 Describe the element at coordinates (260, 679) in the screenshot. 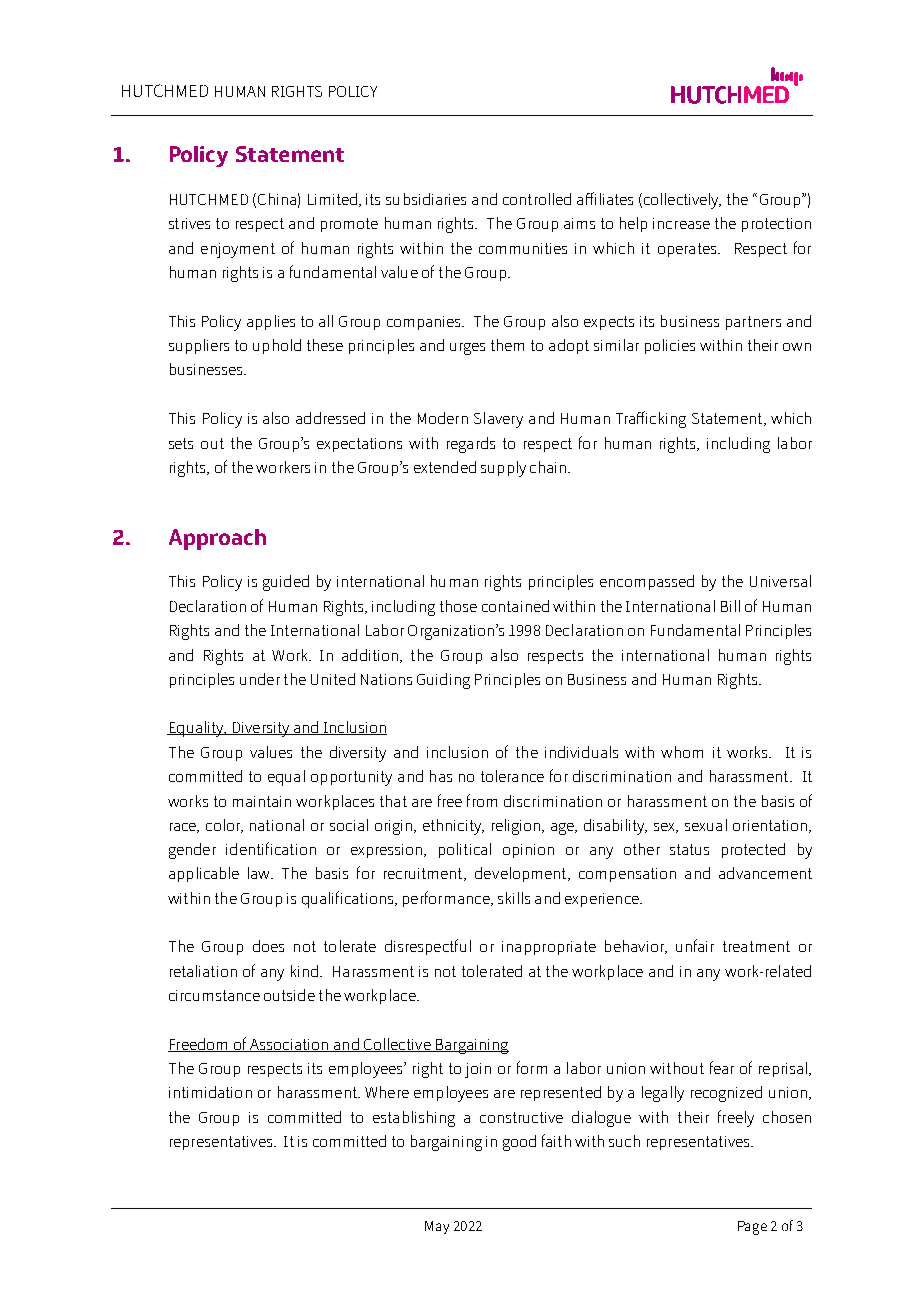

I see `under` at that location.
